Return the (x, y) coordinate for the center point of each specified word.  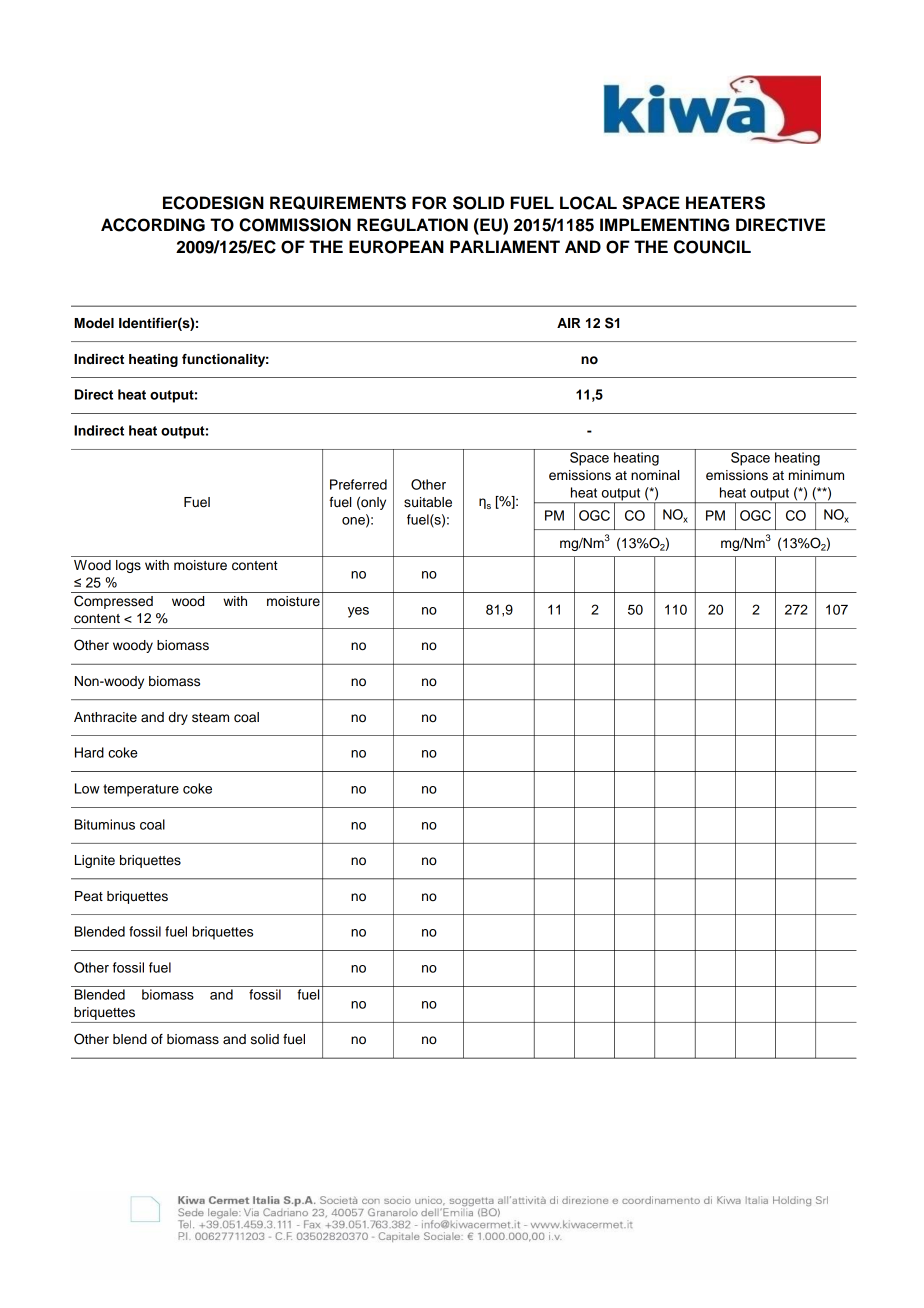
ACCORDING (153, 225)
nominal (655, 475)
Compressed (113, 602)
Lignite (95, 861)
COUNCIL (712, 247)
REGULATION (412, 225)
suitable (428, 502)
